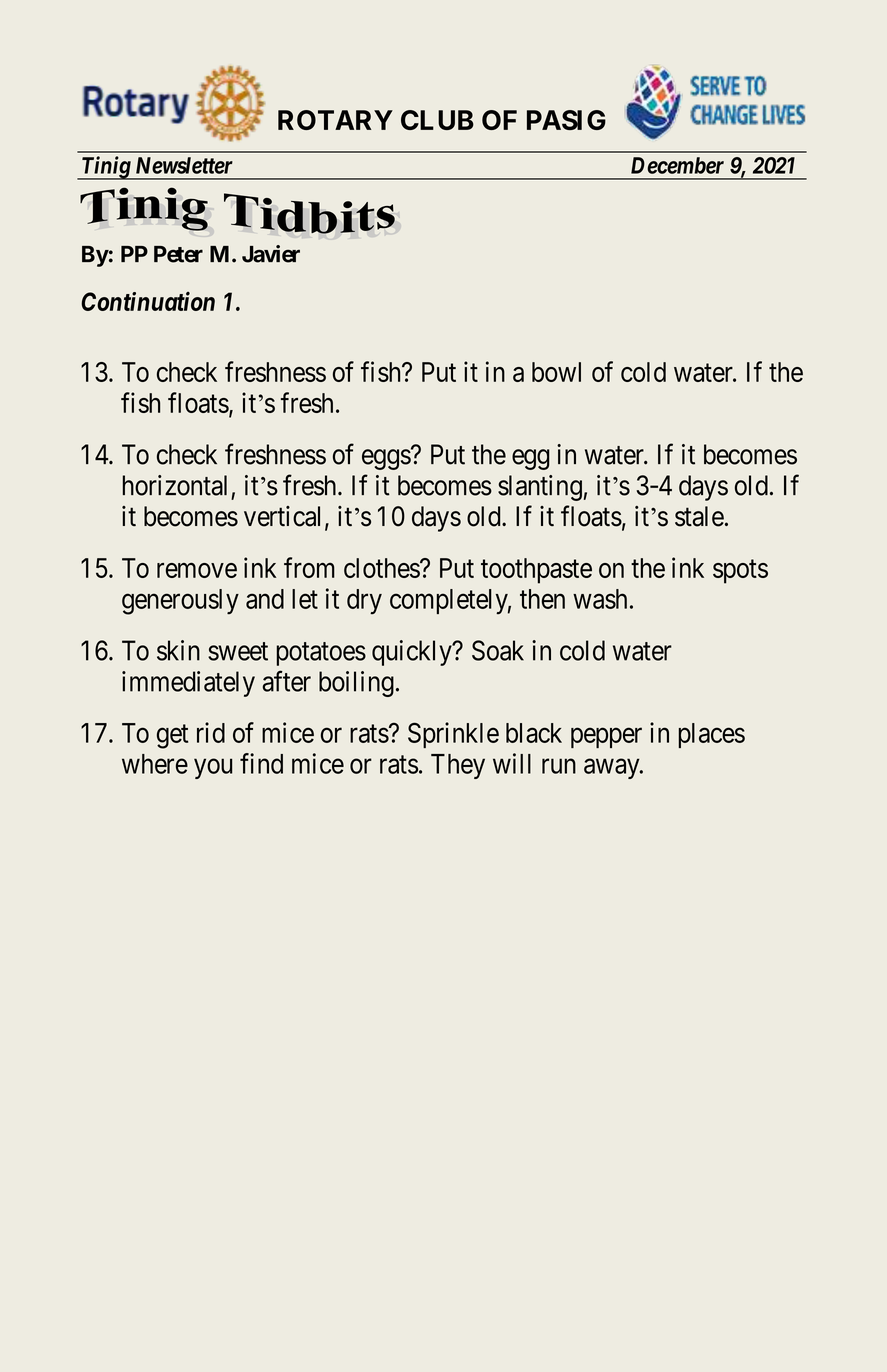  What do you see at coordinates (600, 599) in the image?
I see `wash` at bounding box center [600, 599].
